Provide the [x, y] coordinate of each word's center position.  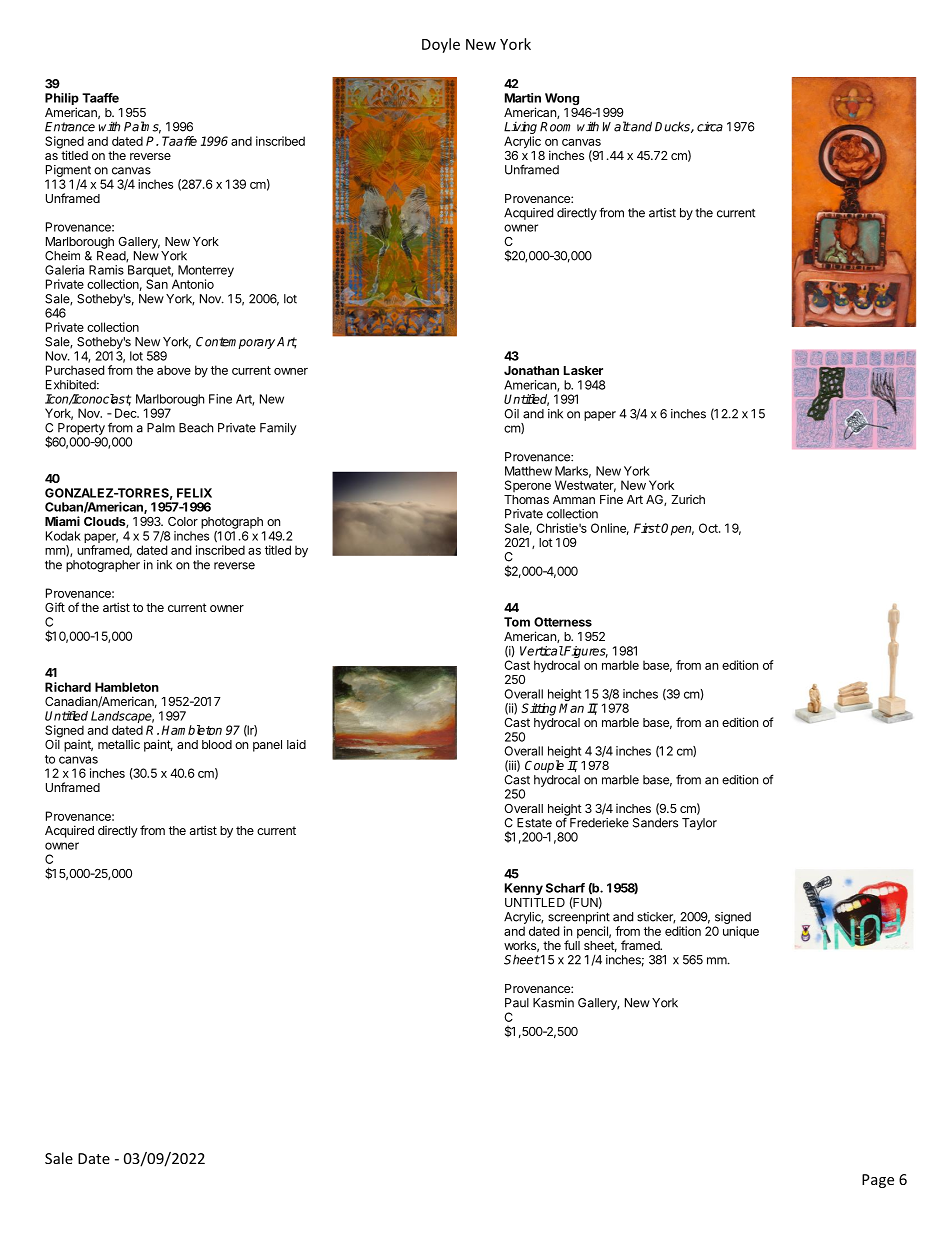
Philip [62, 100]
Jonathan [531, 370]
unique [741, 932]
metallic [119, 744]
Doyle [441, 45]
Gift [55, 607]
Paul [517, 1003]
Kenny [524, 889]
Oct [709, 528]
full [572, 944]
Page [878, 1181]
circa [710, 126]
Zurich [688, 499]
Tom [517, 622]
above [174, 370]
